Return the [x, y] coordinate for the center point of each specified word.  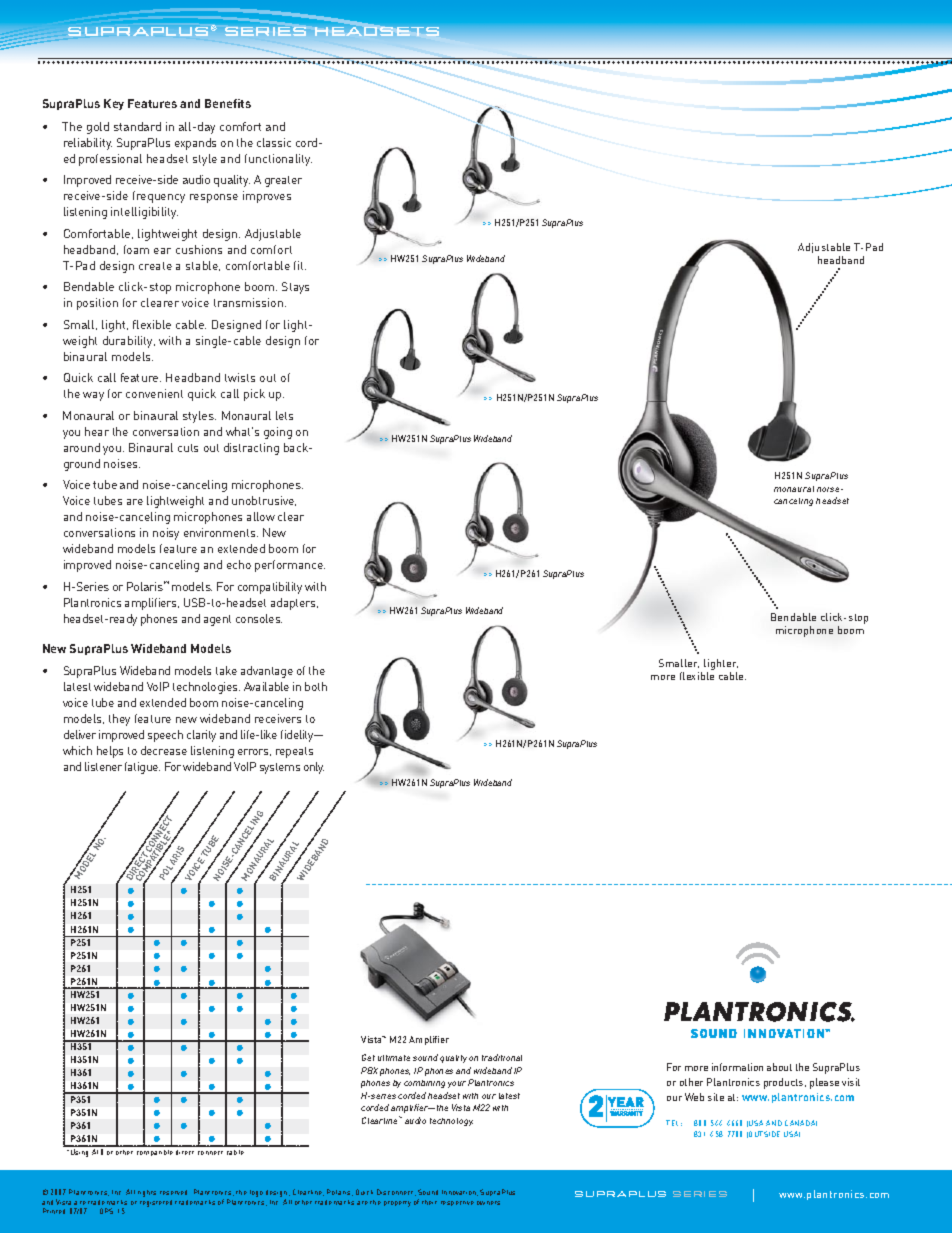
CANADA [801, 1123]
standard [137, 126]
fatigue [142, 768]
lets [284, 415]
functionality [278, 160]
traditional [502, 1057]
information [737, 1067]
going [278, 433]
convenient [154, 393]
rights [147, 1193]
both [316, 686]
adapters [294, 604]
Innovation [460, 1193]
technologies [206, 688]
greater [283, 181]
